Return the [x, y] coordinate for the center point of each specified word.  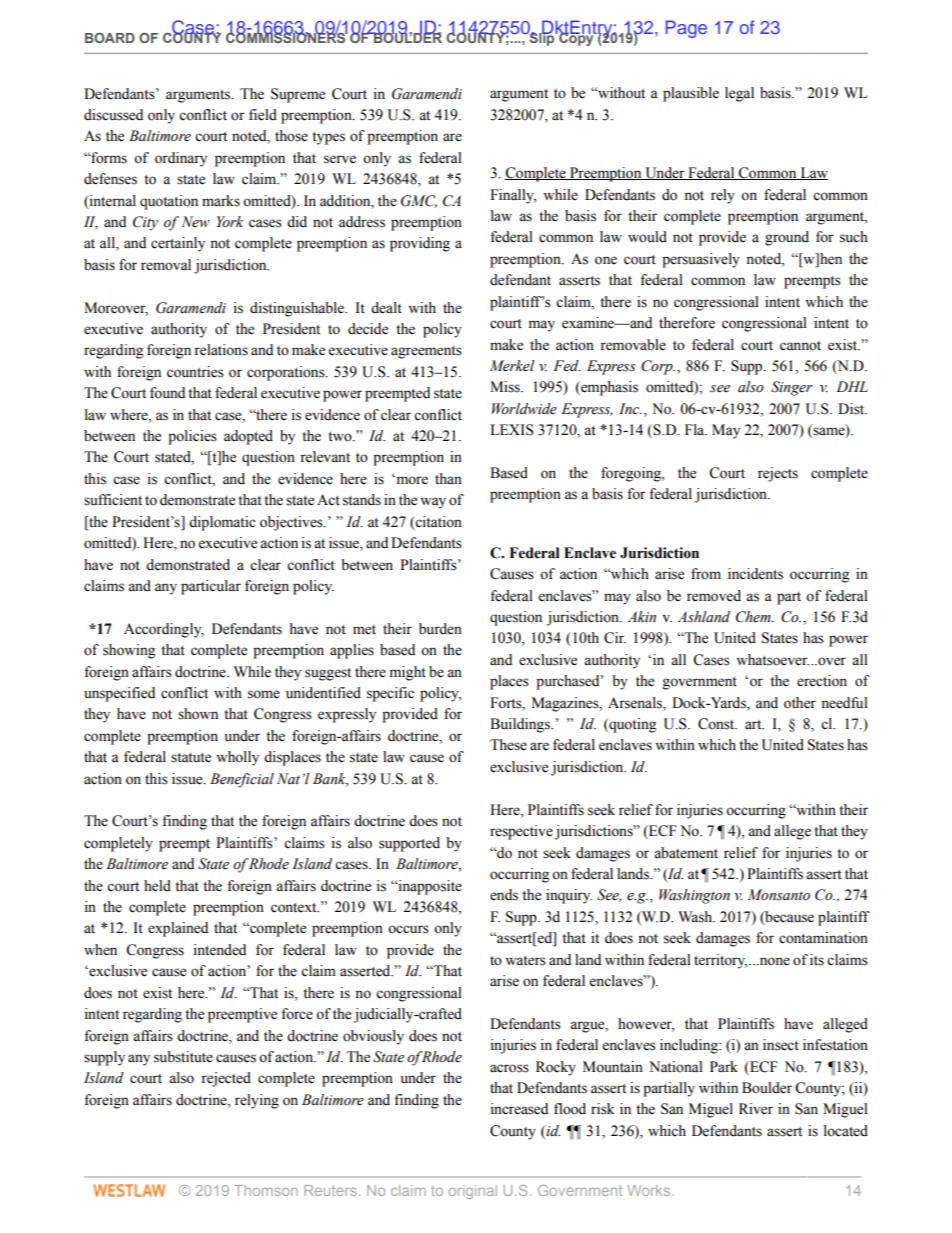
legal [739, 94]
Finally [513, 196]
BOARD [110, 37]
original [473, 1192]
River [756, 1109]
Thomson [266, 1190]
